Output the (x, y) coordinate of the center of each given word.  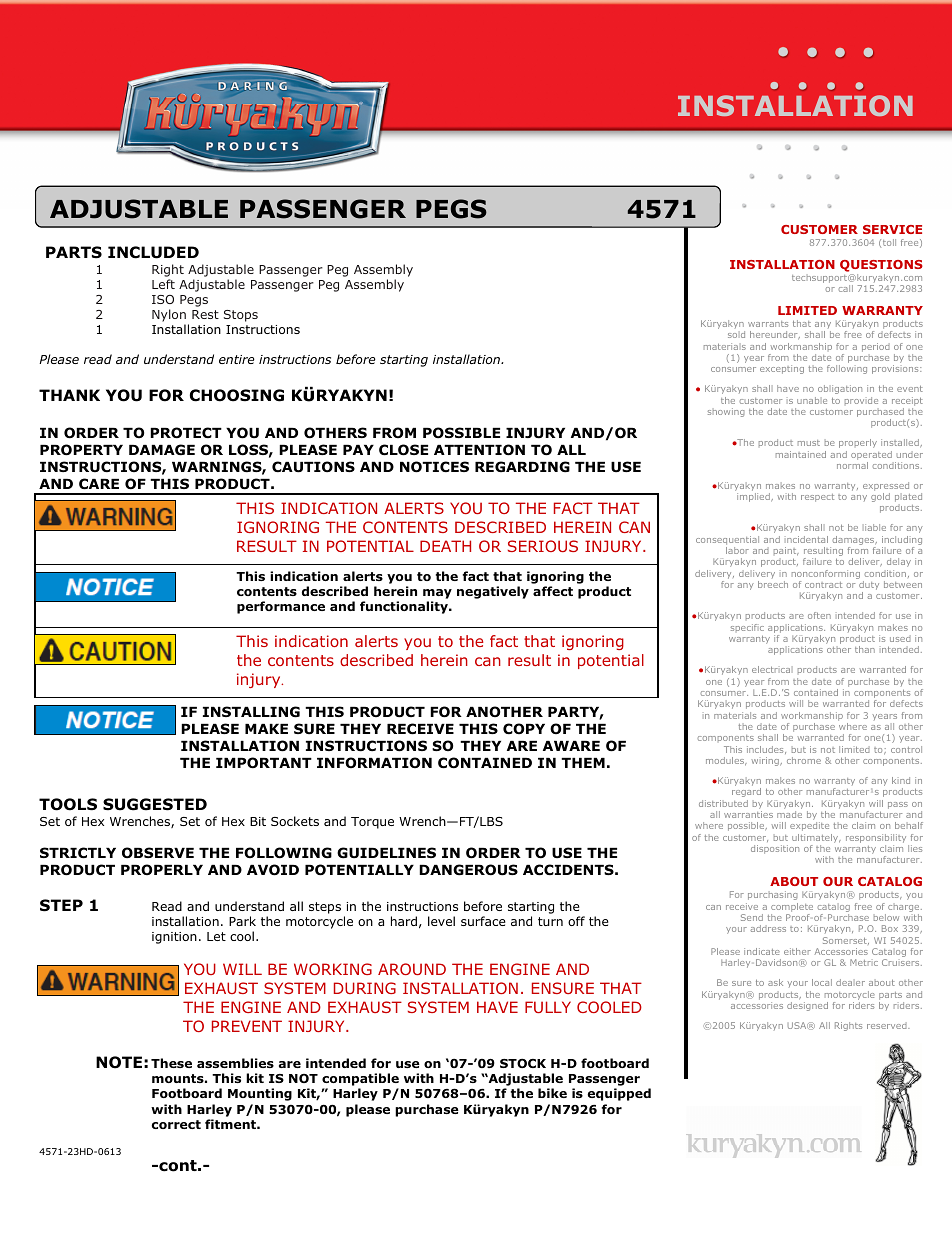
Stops (241, 316)
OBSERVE (158, 853)
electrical (771, 669)
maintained (801, 454)
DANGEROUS (468, 870)
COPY (524, 728)
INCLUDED (153, 252)
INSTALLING (251, 712)
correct (176, 1124)
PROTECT (186, 433)
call (845, 288)
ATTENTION (479, 450)
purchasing (773, 895)
